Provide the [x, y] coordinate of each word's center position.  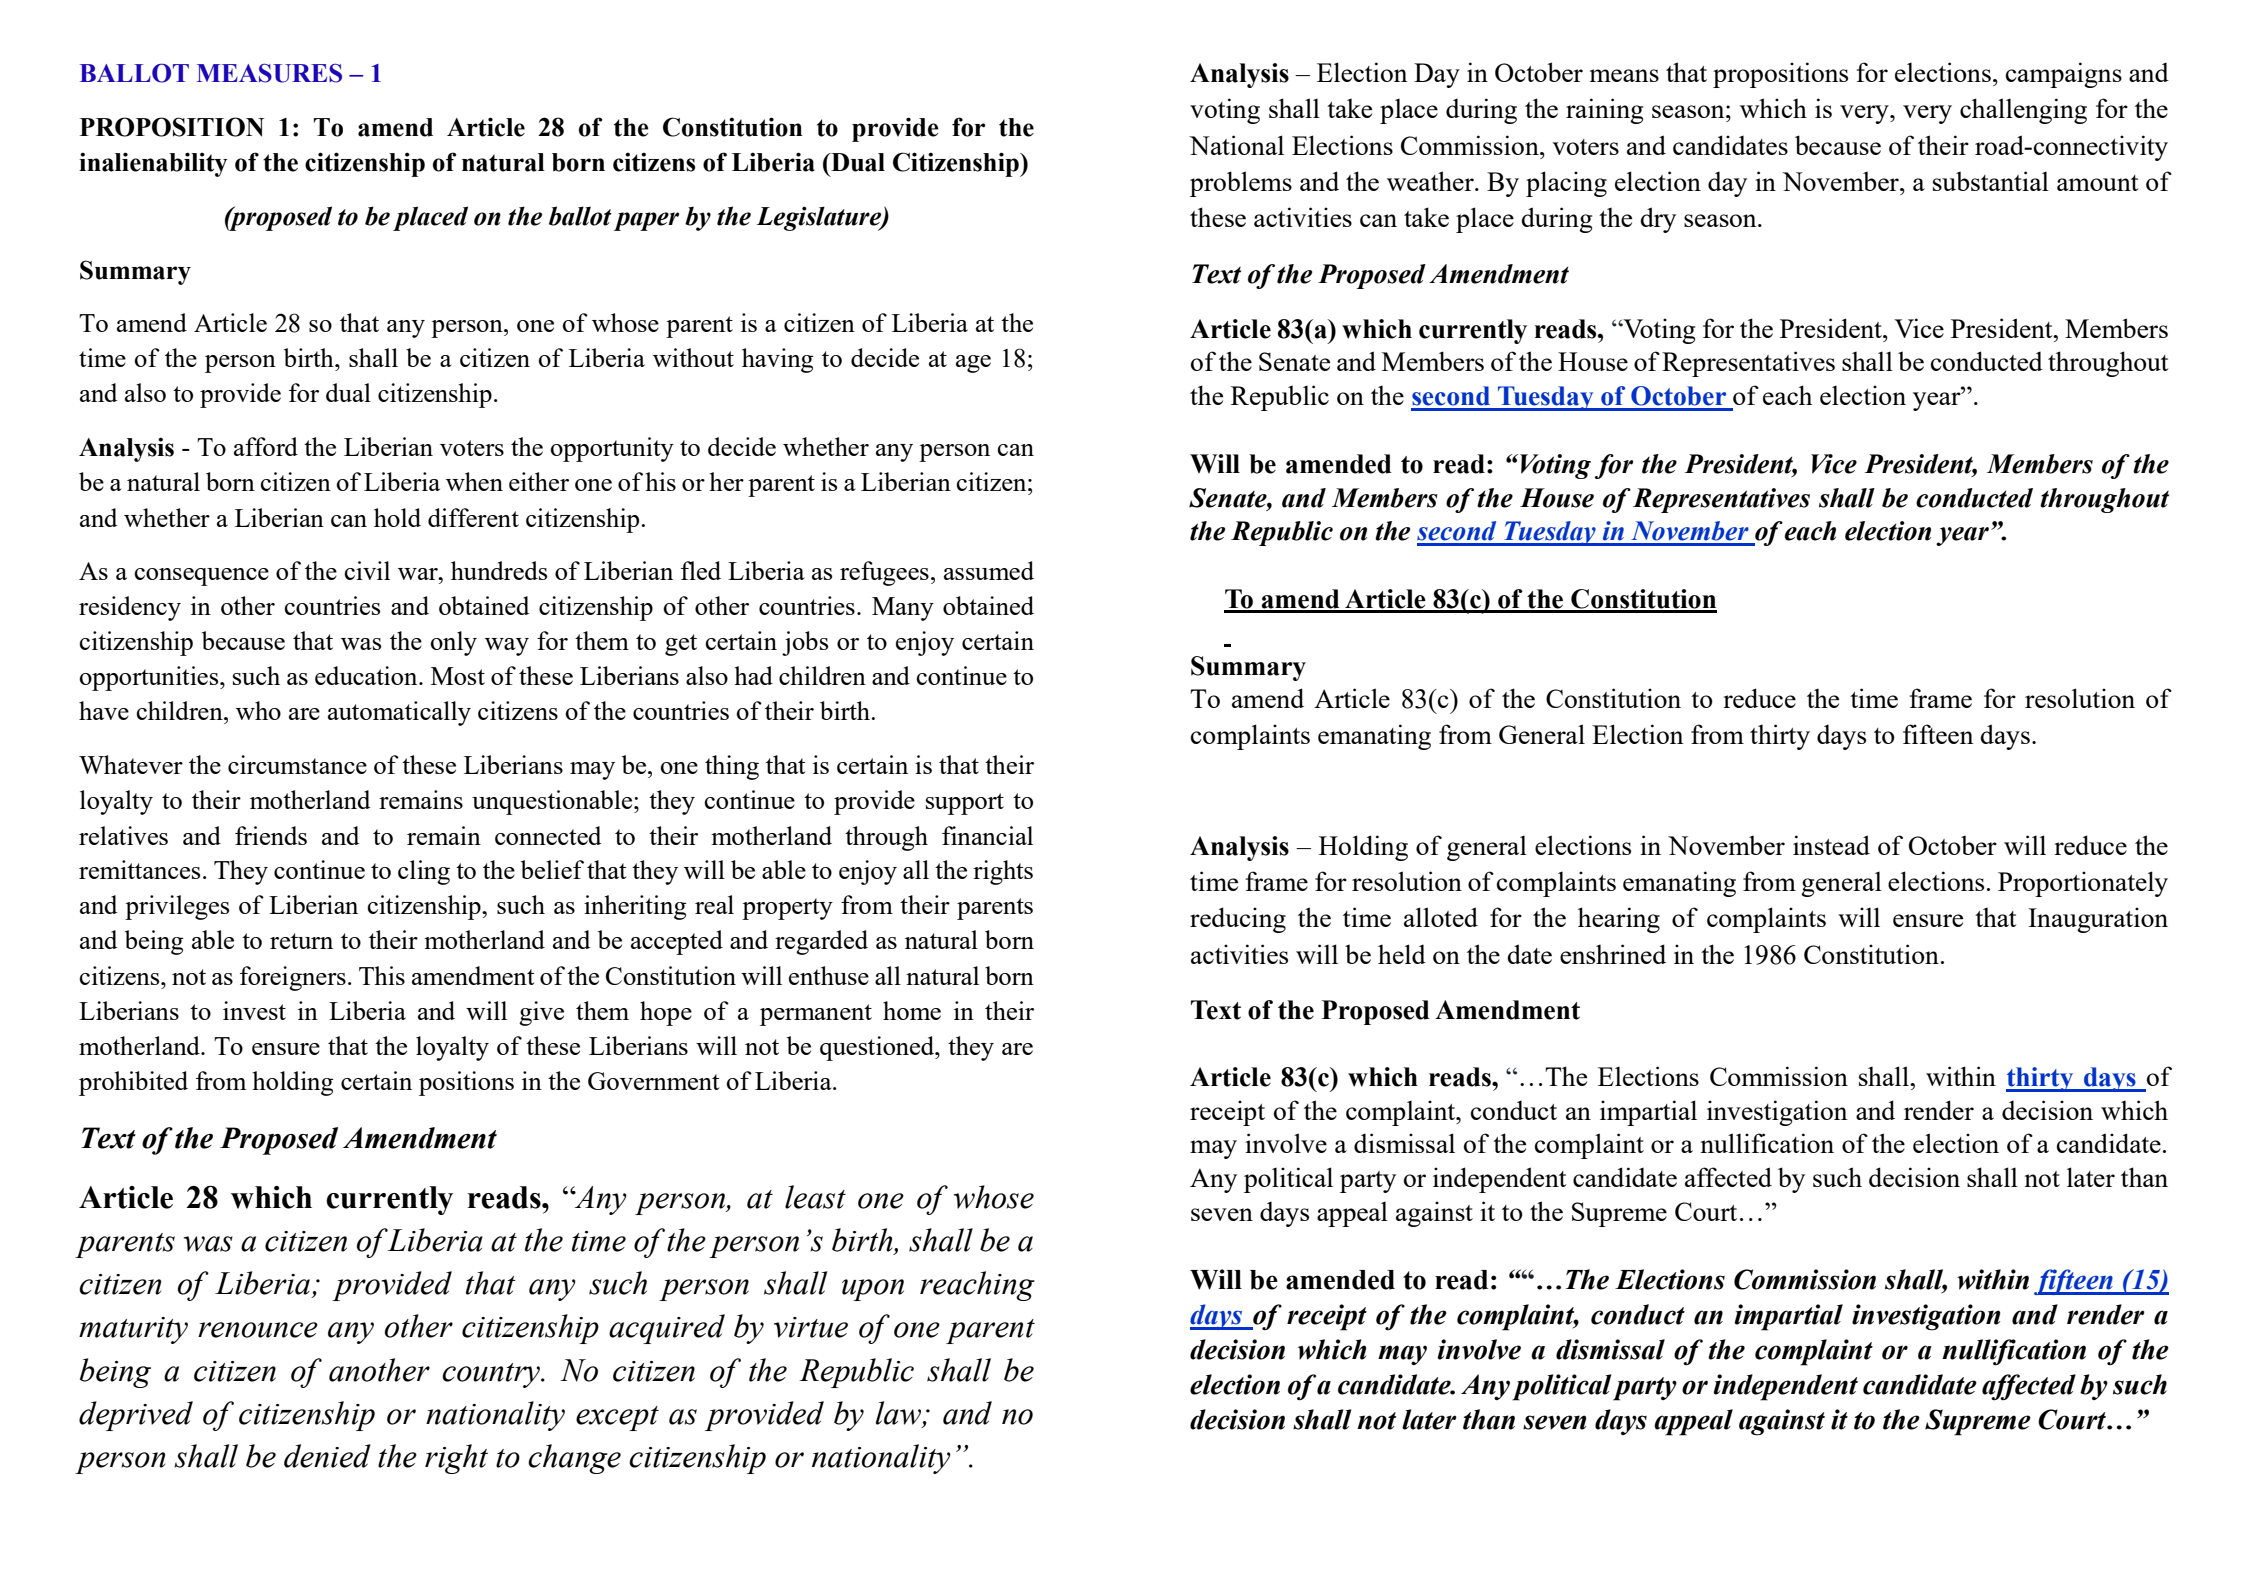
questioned [878, 1048]
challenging [2023, 111]
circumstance [297, 764]
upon [873, 1290]
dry [1658, 220]
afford [266, 446]
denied [327, 1456]
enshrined [1613, 954]
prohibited [133, 1083]
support [965, 804]
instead [1831, 845]
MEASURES [269, 73]
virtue [811, 1327]
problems [1241, 184]
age [973, 364]
